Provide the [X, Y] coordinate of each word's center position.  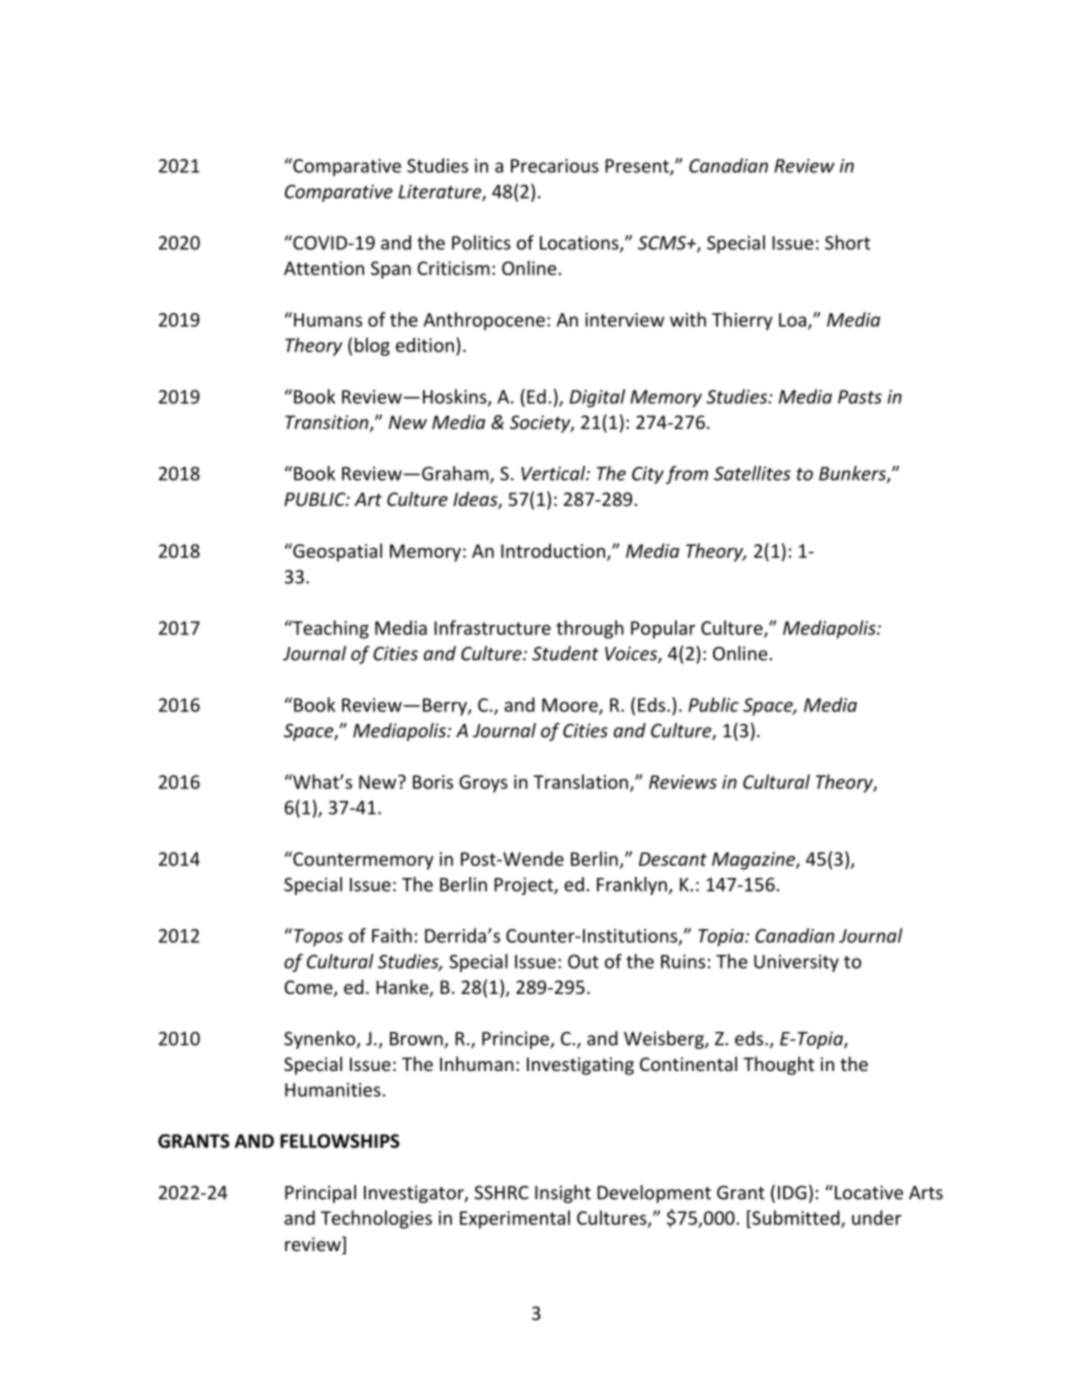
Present [638, 167]
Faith [392, 935]
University [796, 963]
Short [847, 242]
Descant [673, 859]
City [648, 475]
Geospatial [336, 552]
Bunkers [853, 474]
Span [391, 270]
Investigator [415, 1194]
